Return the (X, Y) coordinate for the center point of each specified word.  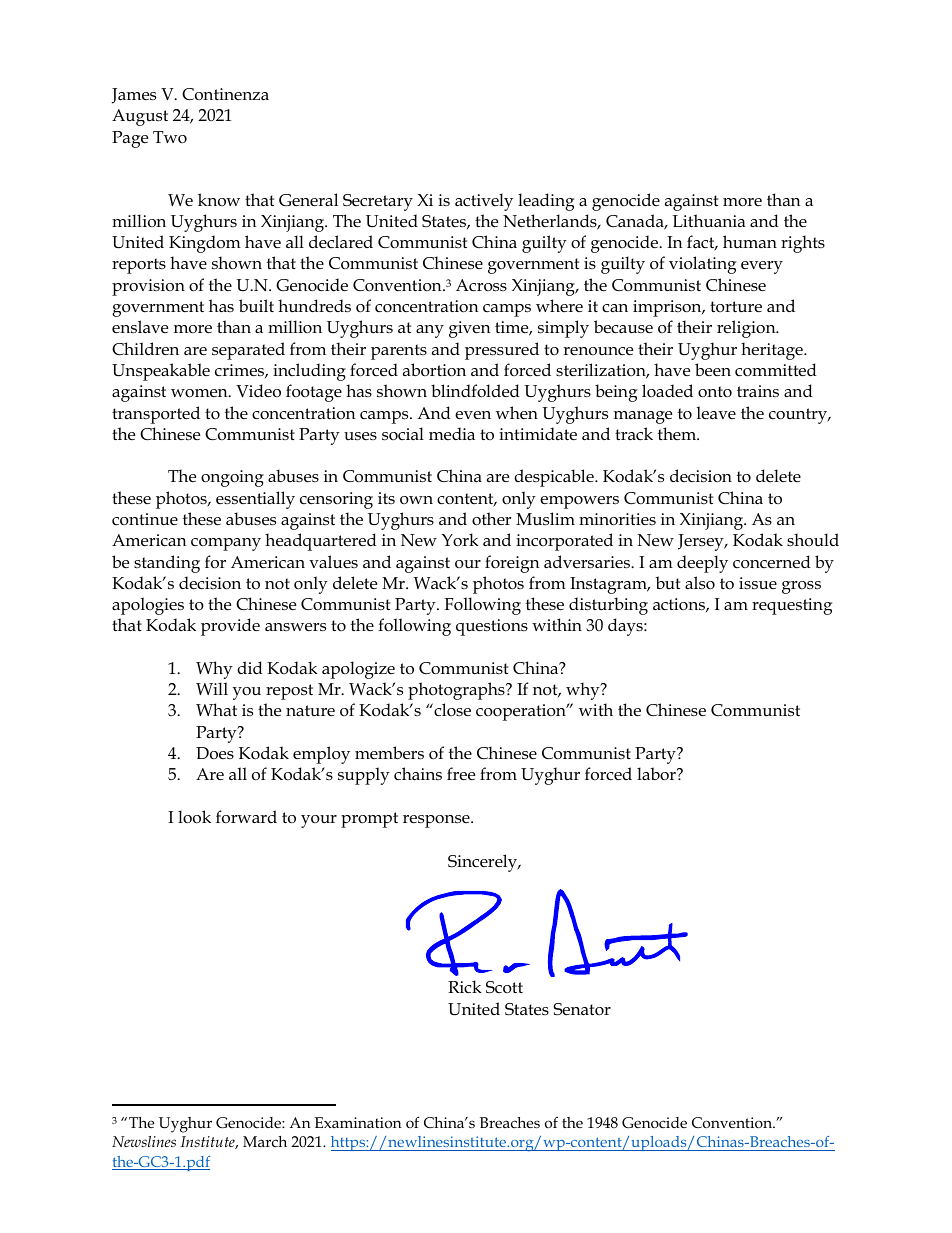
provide (230, 627)
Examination (358, 1122)
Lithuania (709, 221)
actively (484, 202)
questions (492, 627)
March (265, 1141)
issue (758, 583)
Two (170, 137)
